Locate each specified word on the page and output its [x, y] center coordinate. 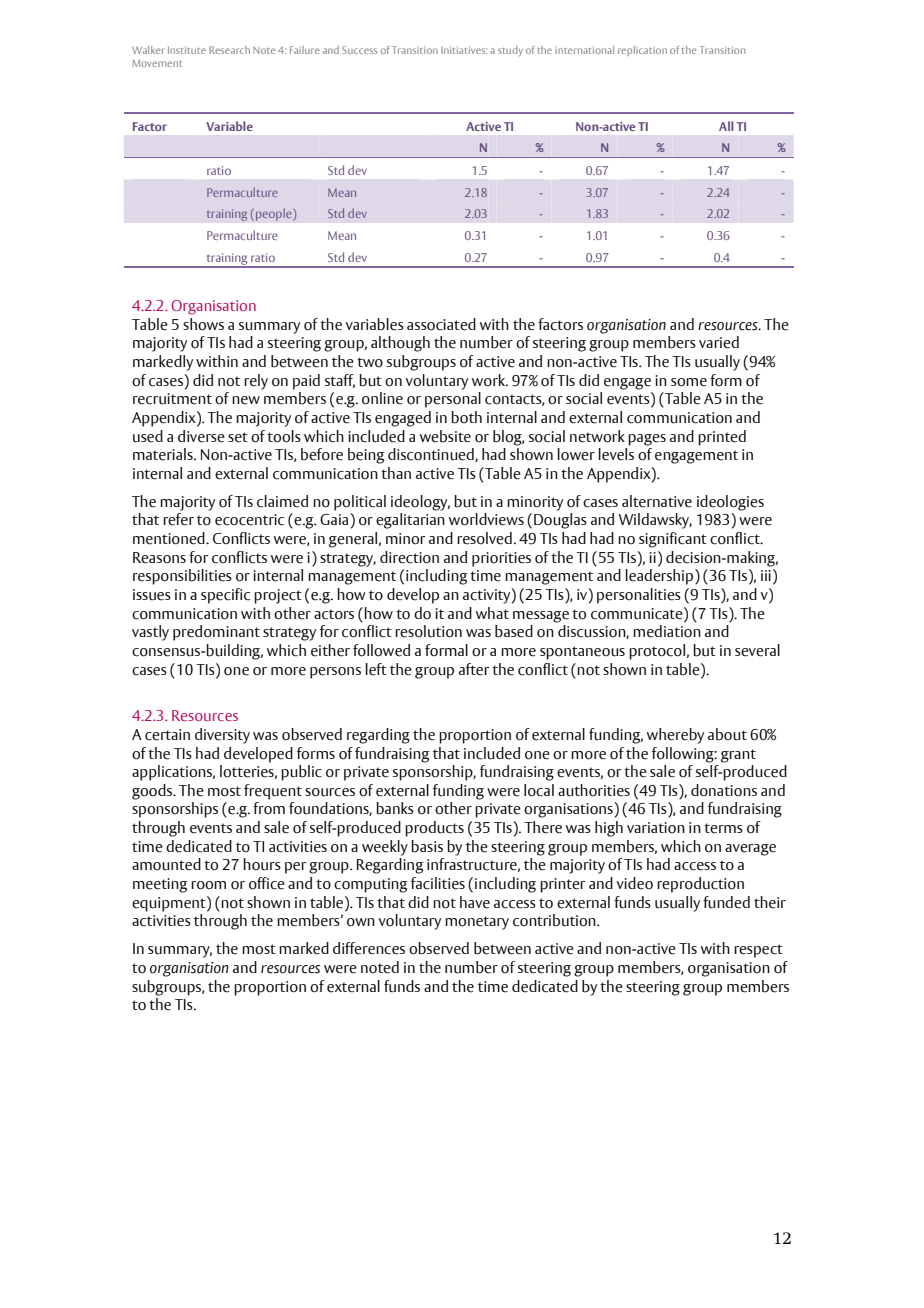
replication [642, 51]
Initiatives [464, 50]
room [208, 885]
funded [726, 902]
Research [229, 50]
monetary [477, 923]
